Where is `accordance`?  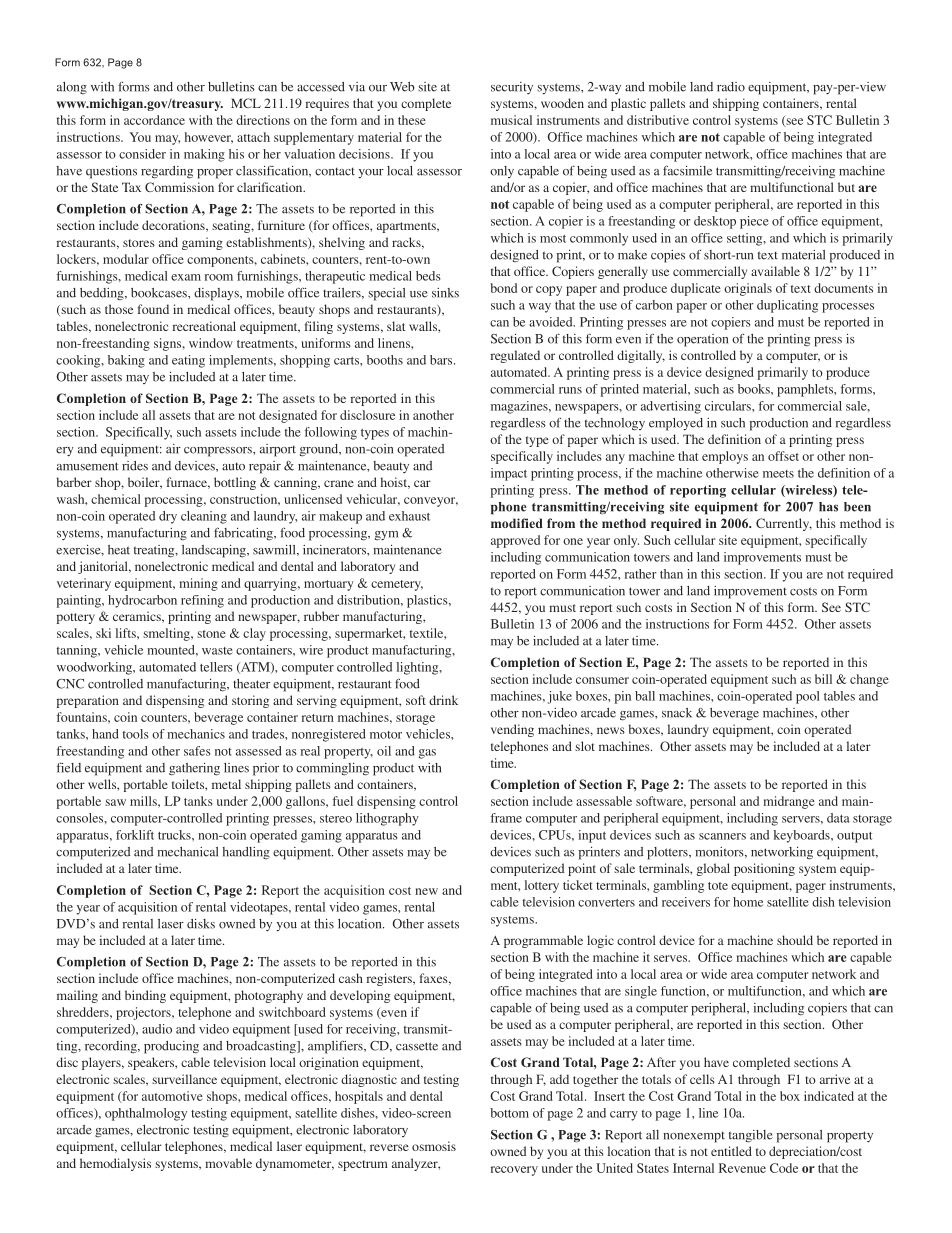
accordance is located at coordinates (154, 120).
